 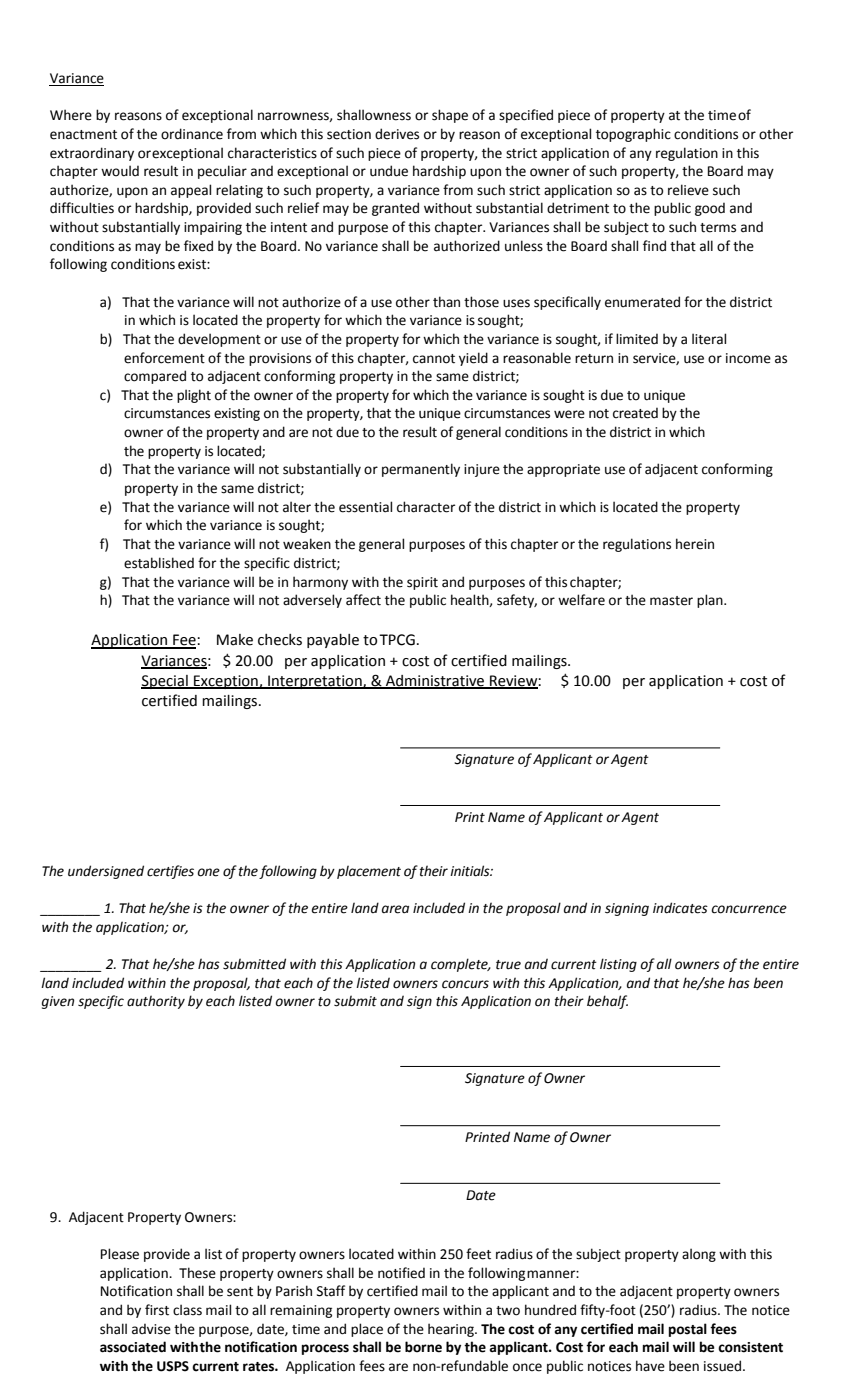 What do you see at coordinates (633, 135) in the screenshot?
I see `topographic` at bounding box center [633, 135].
